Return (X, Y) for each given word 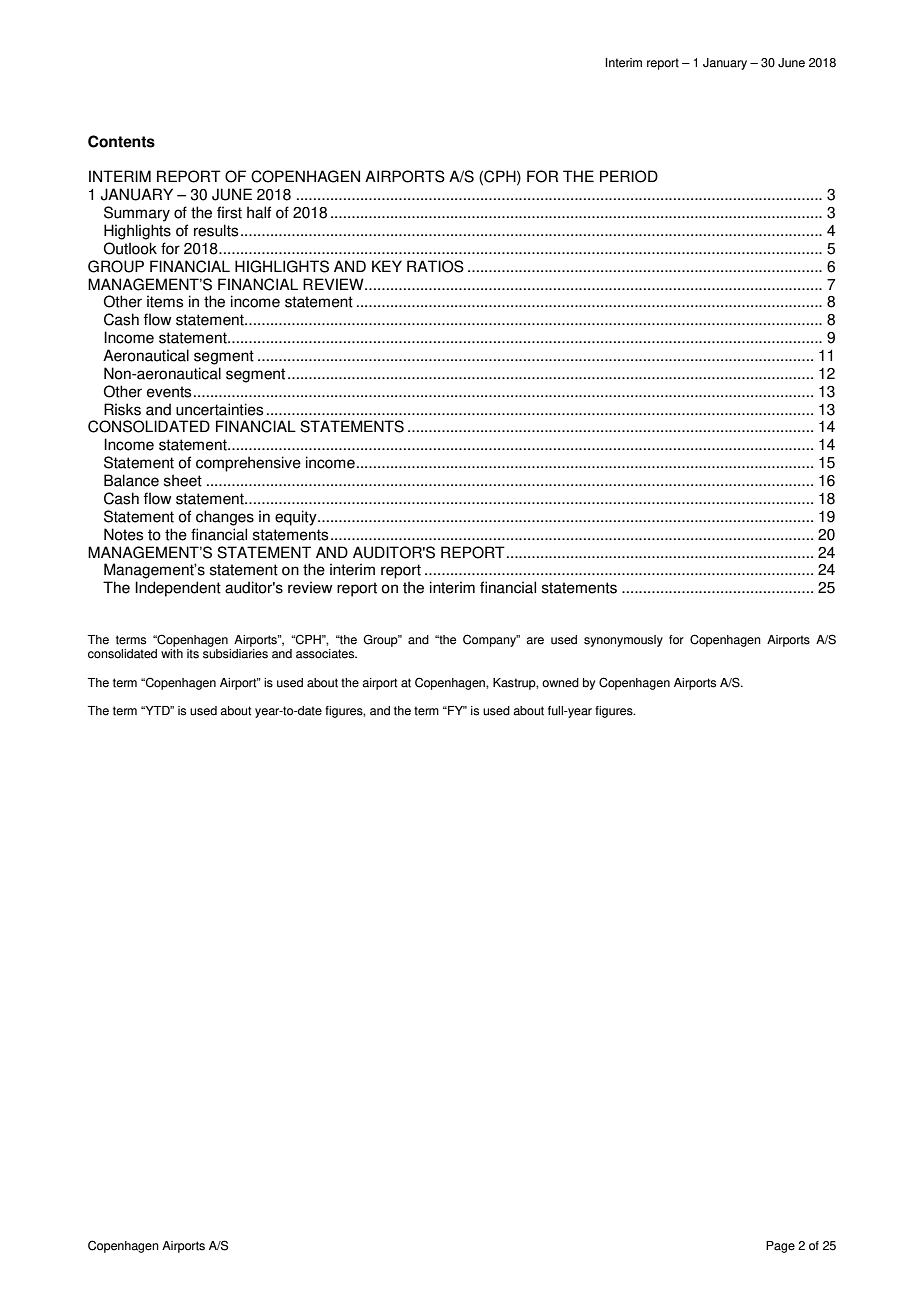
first (229, 212)
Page (780, 1247)
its (193, 654)
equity (297, 518)
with (172, 652)
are (535, 641)
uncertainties (219, 409)
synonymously (623, 641)
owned (560, 683)
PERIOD (629, 176)
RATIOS (435, 266)
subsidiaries (235, 652)
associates (326, 654)
